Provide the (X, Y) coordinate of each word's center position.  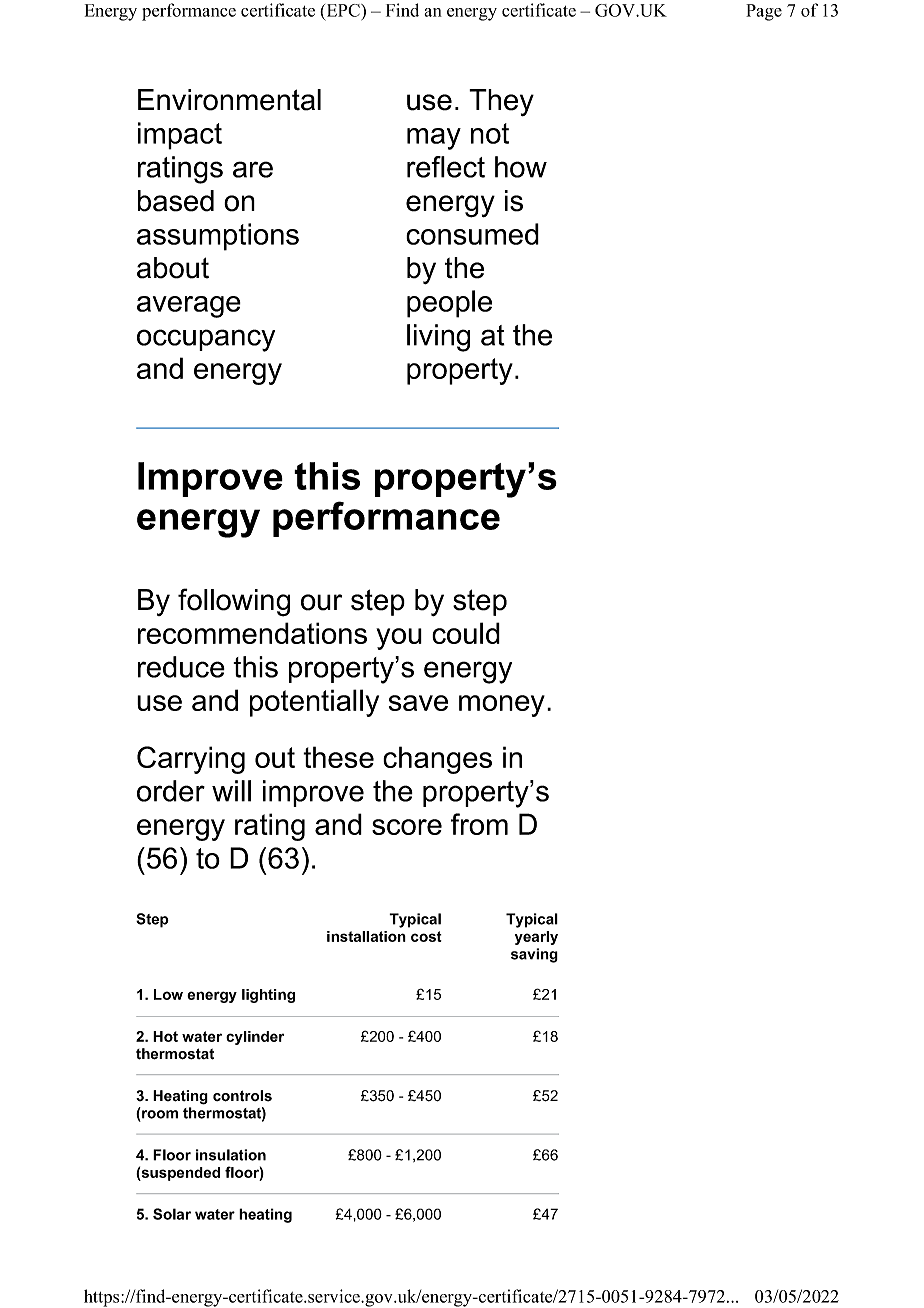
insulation (231, 1155)
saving (534, 955)
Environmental (229, 100)
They (501, 102)
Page (764, 12)
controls (242, 1096)
